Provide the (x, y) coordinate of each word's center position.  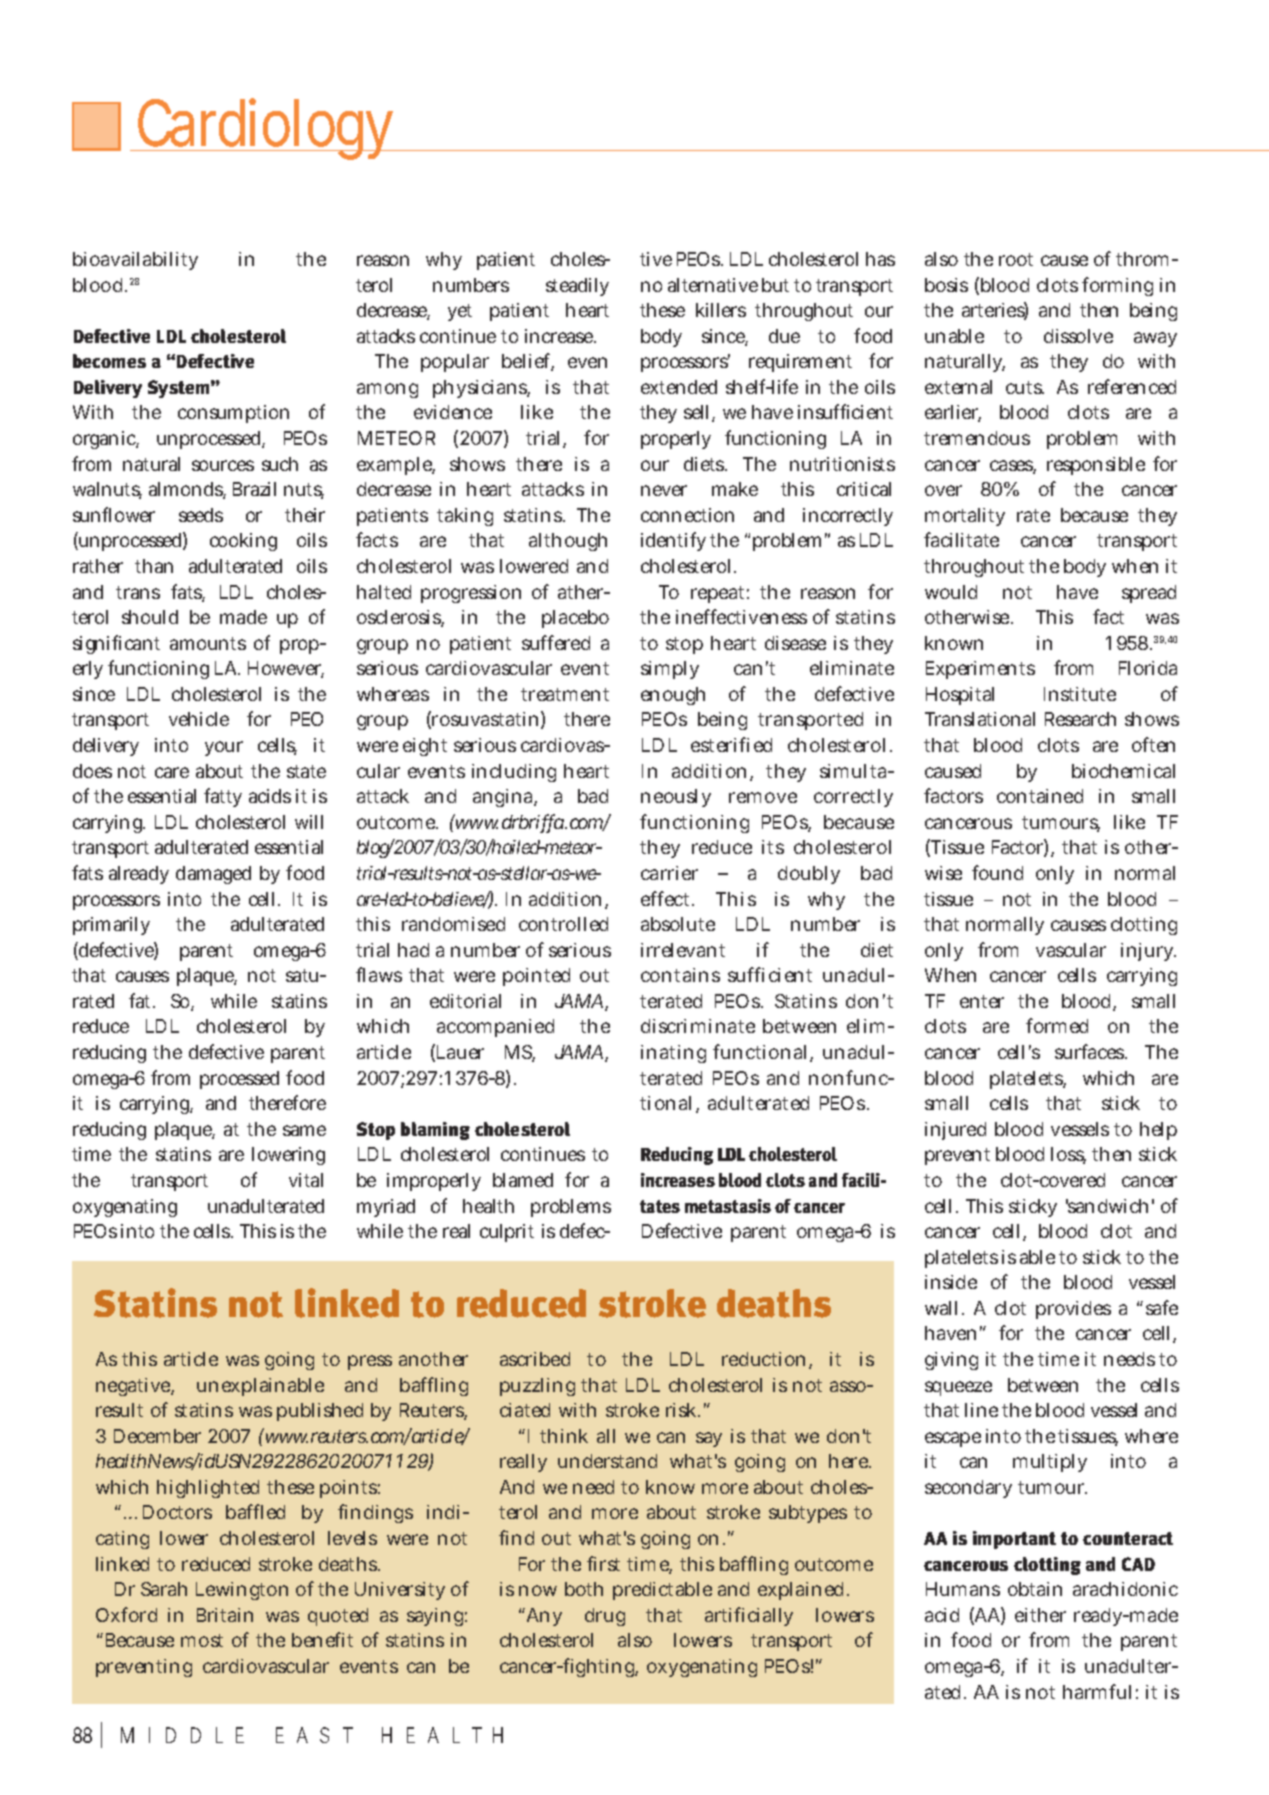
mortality (965, 517)
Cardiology (268, 129)
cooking (243, 542)
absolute (678, 924)
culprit (507, 1233)
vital (306, 1180)
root (1016, 259)
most (202, 1640)
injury (1148, 952)
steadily (577, 287)
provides (1073, 1310)
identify (673, 541)
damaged (213, 875)
